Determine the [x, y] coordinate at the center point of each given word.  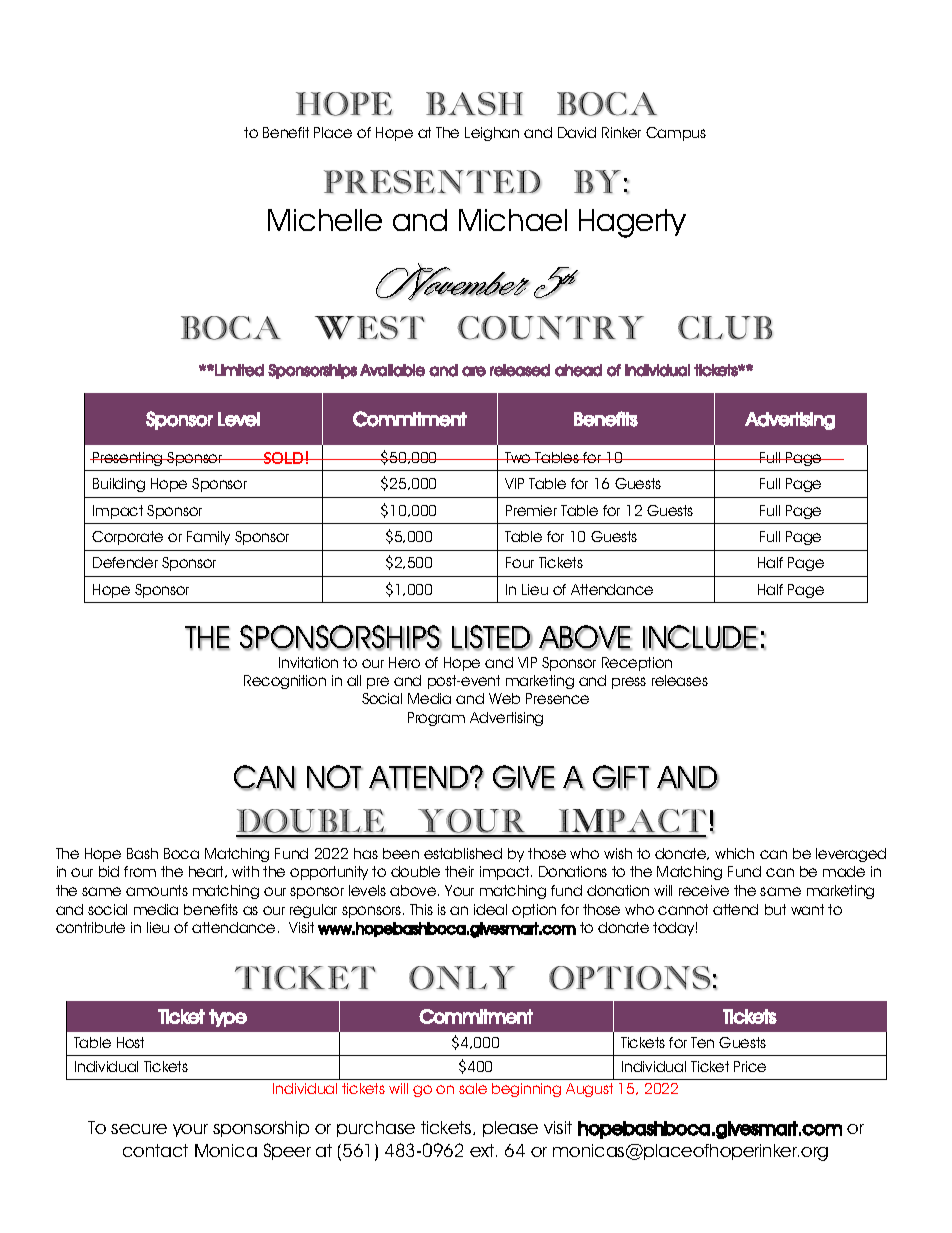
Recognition [285, 682]
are [474, 371]
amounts [157, 890]
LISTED [492, 638]
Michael [513, 220]
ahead [578, 370]
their [459, 871]
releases [680, 680]
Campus [676, 134]
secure [139, 1129]
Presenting [128, 459]
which [734, 853]
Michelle [325, 220]
